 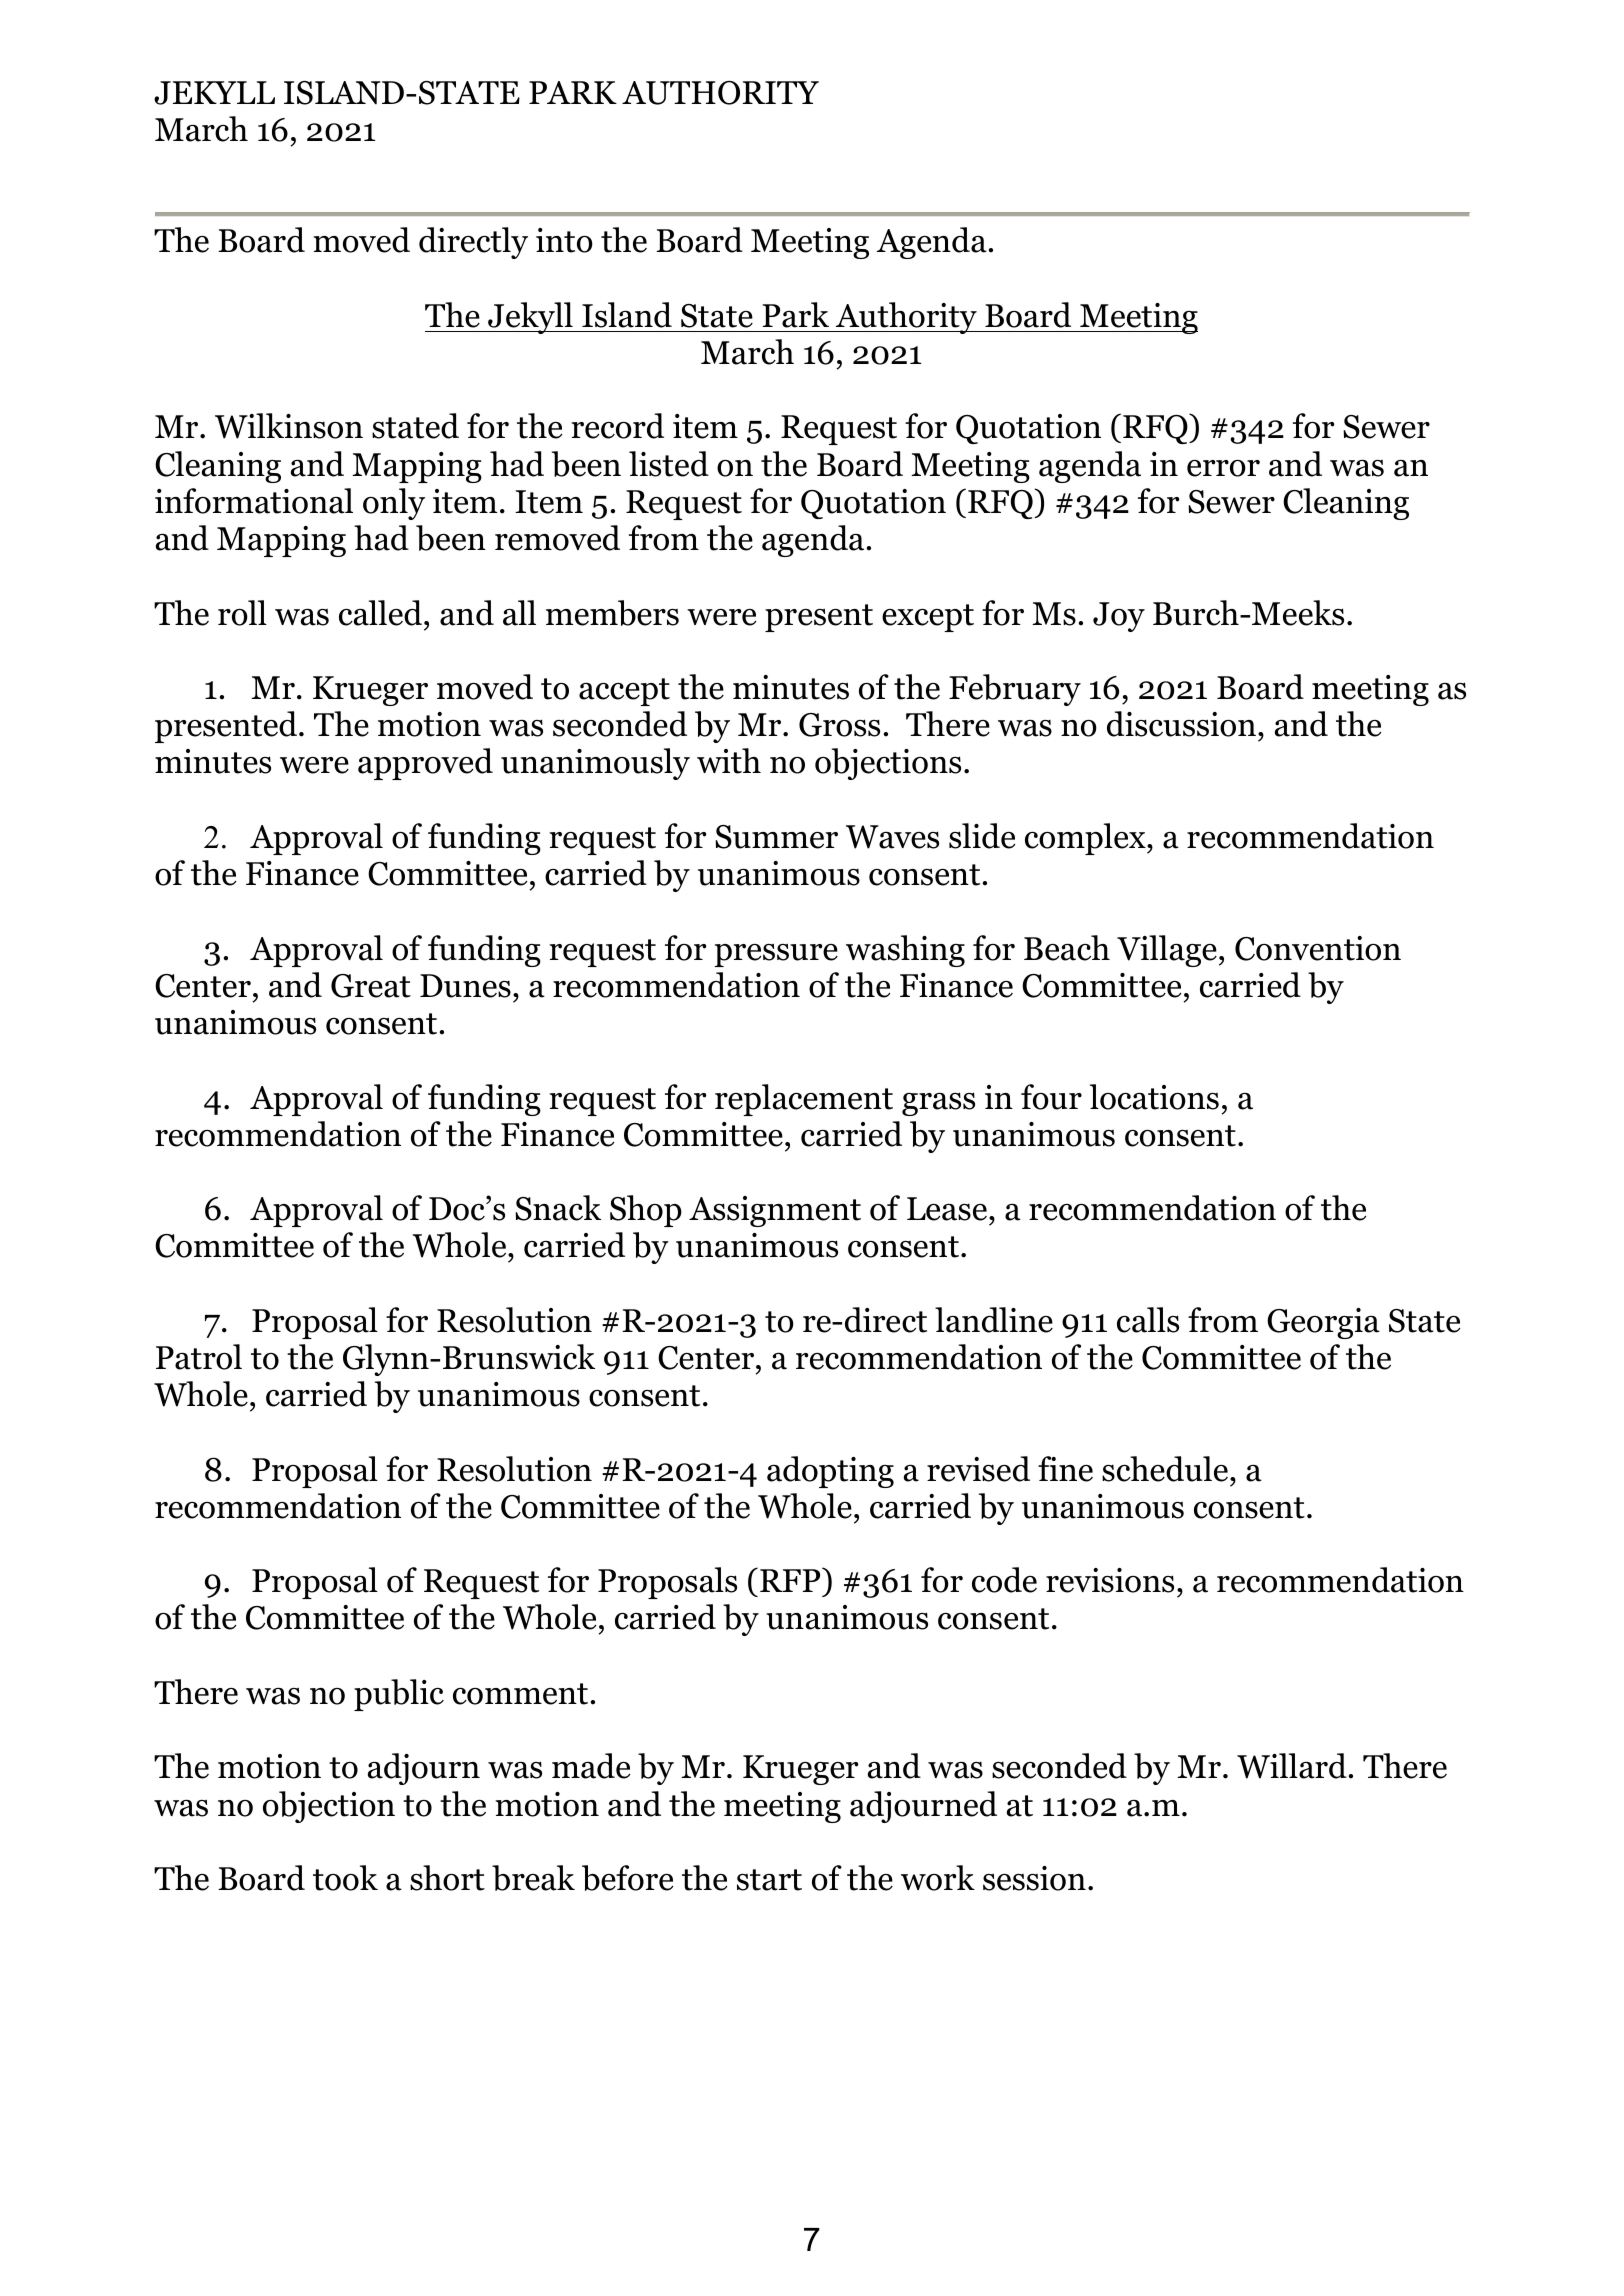 What do you see at coordinates (830, 1472) in the image?
I see `adopting` at bounding box center [830, 1472].
